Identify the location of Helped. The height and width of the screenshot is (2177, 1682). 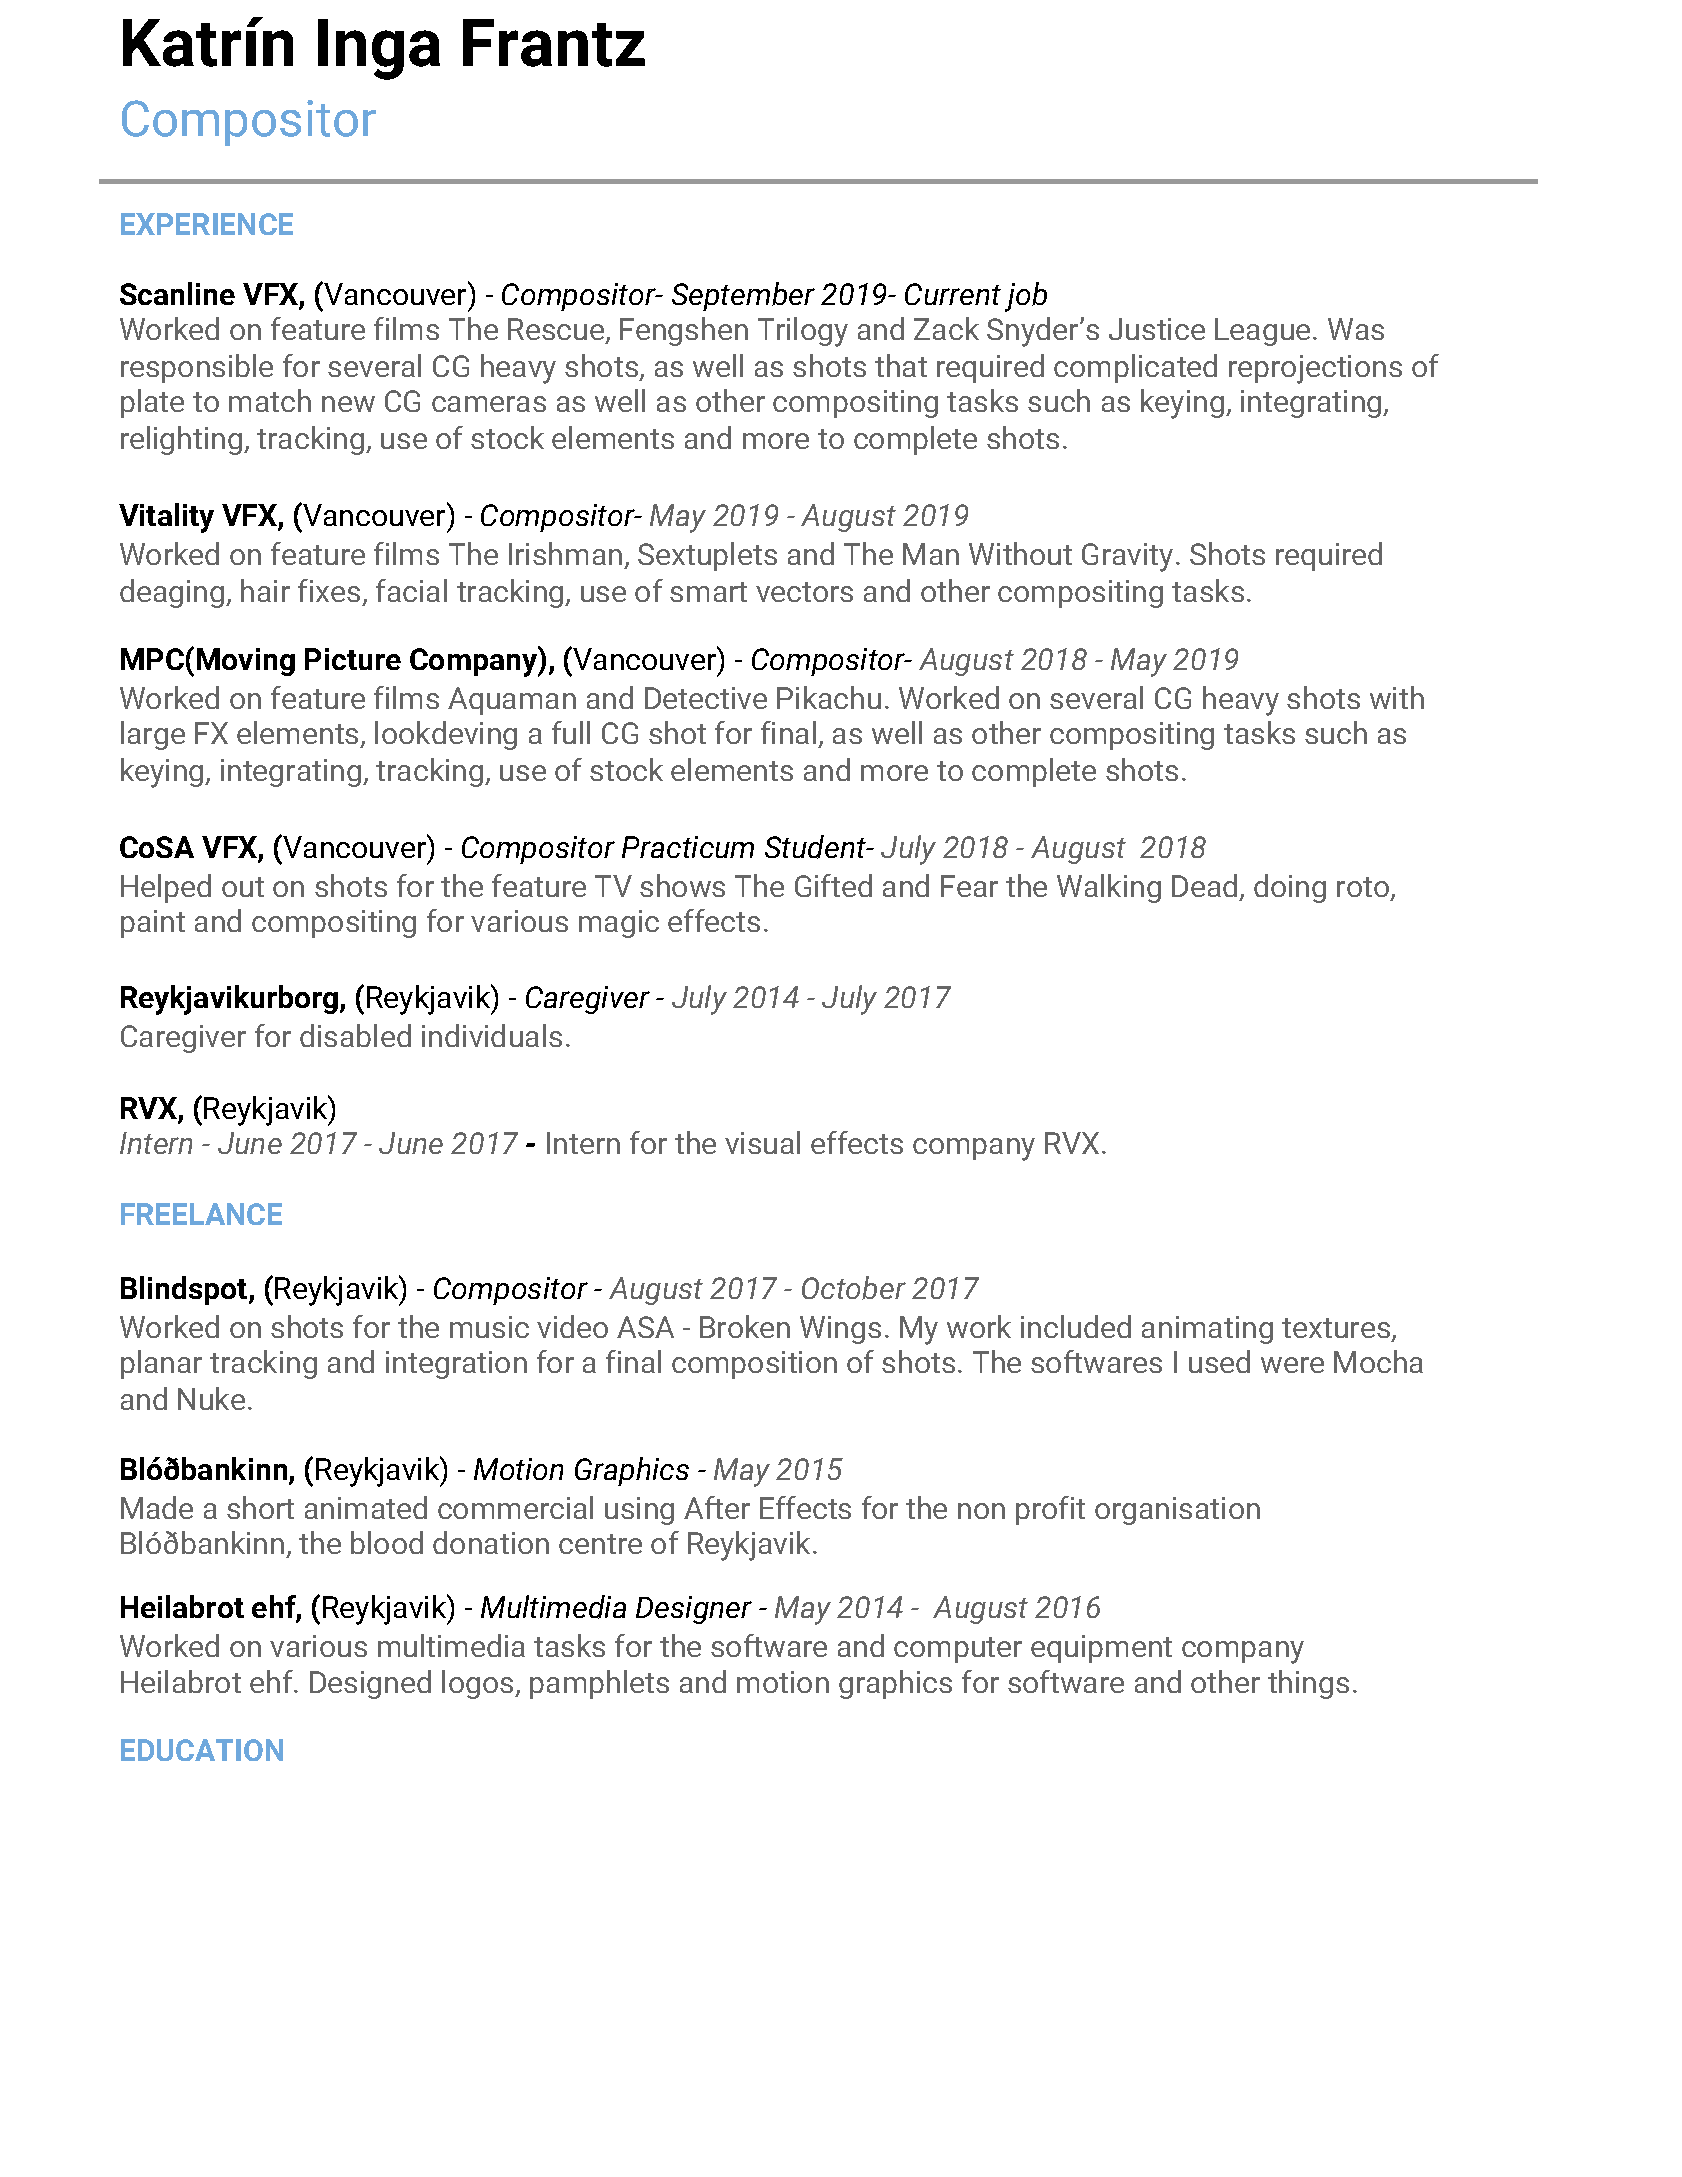
(166, 888).
